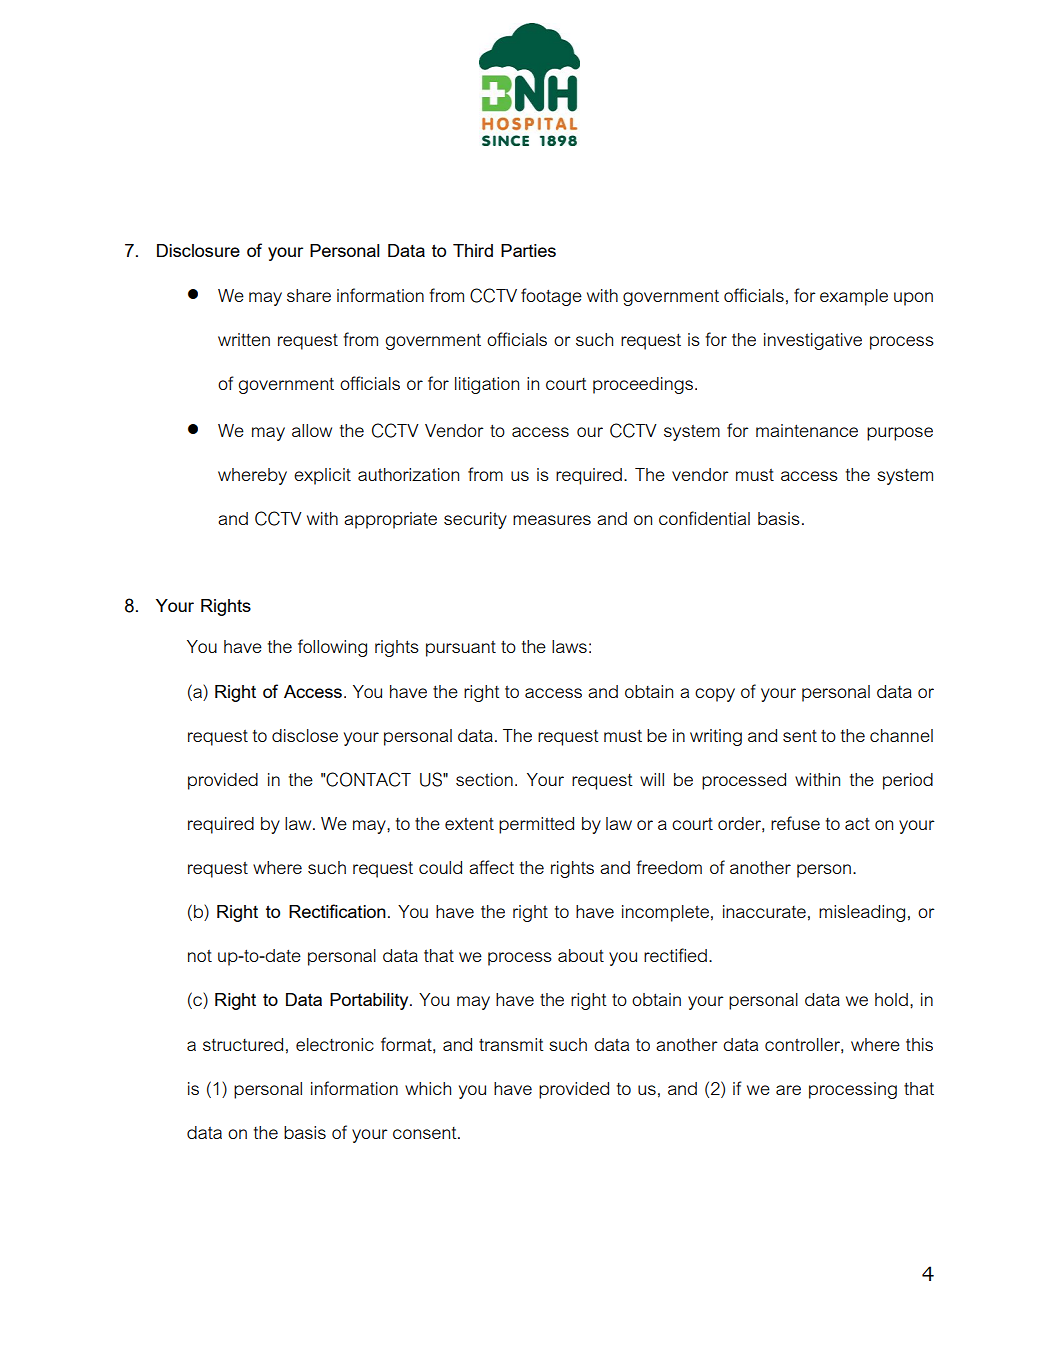 The height and width of the page is (1370, 1059). Describe the element at coordinates (309, 295) in the page. I see `share` at that location.
